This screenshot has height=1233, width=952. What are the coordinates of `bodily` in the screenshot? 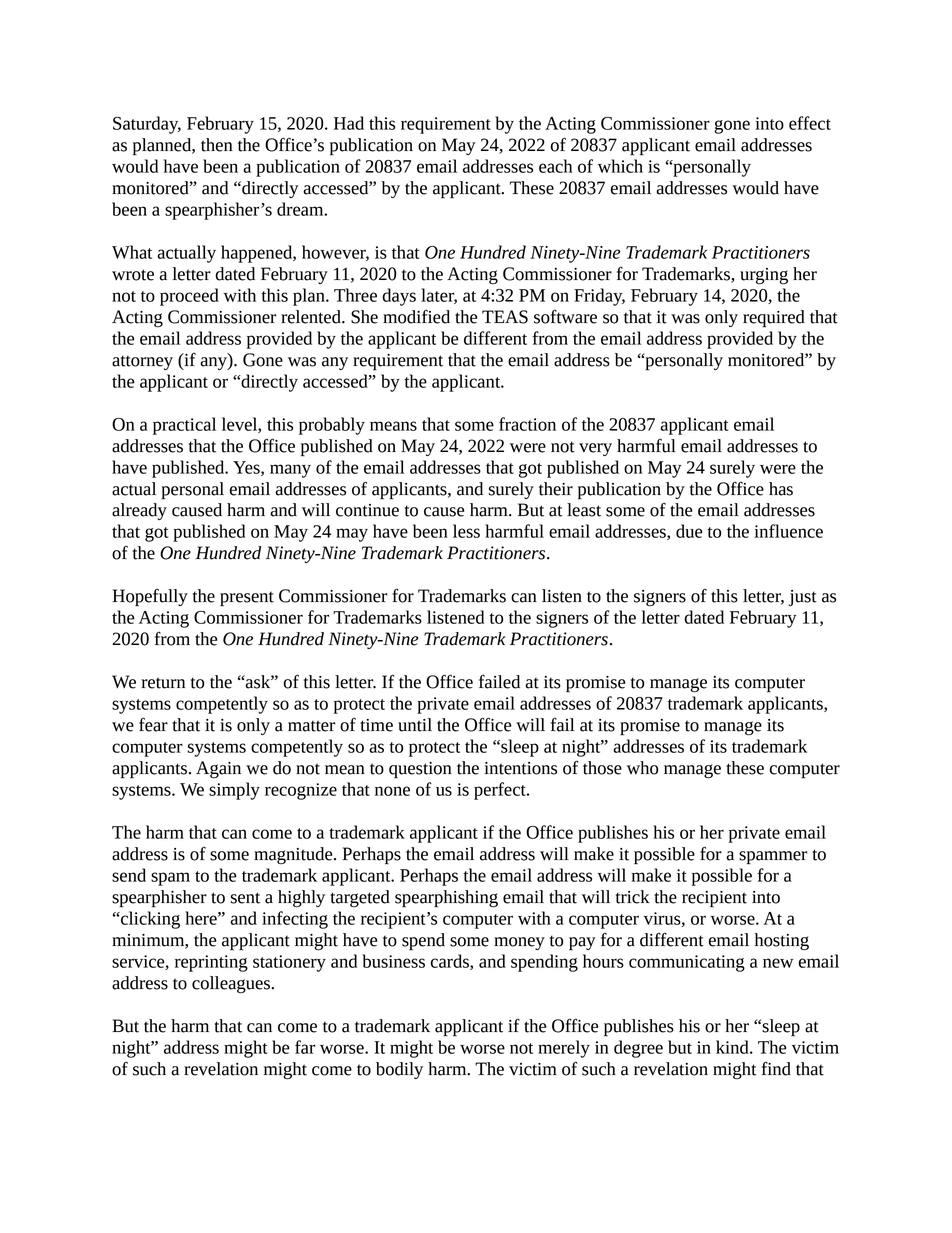 It's located at (399, 1070).
